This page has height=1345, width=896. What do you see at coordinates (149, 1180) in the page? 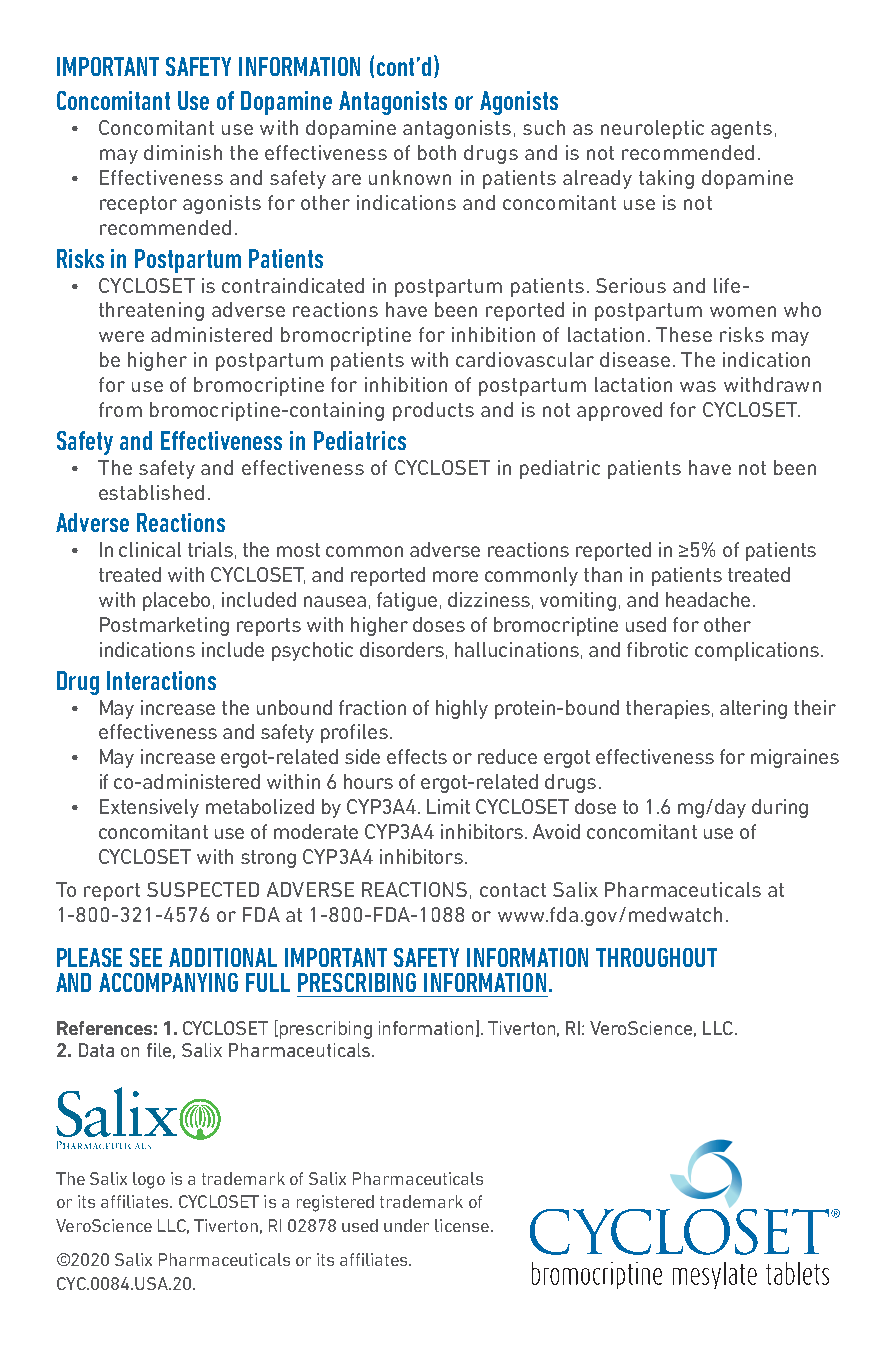
I see `logo` at bounding box center [149, 1180].
